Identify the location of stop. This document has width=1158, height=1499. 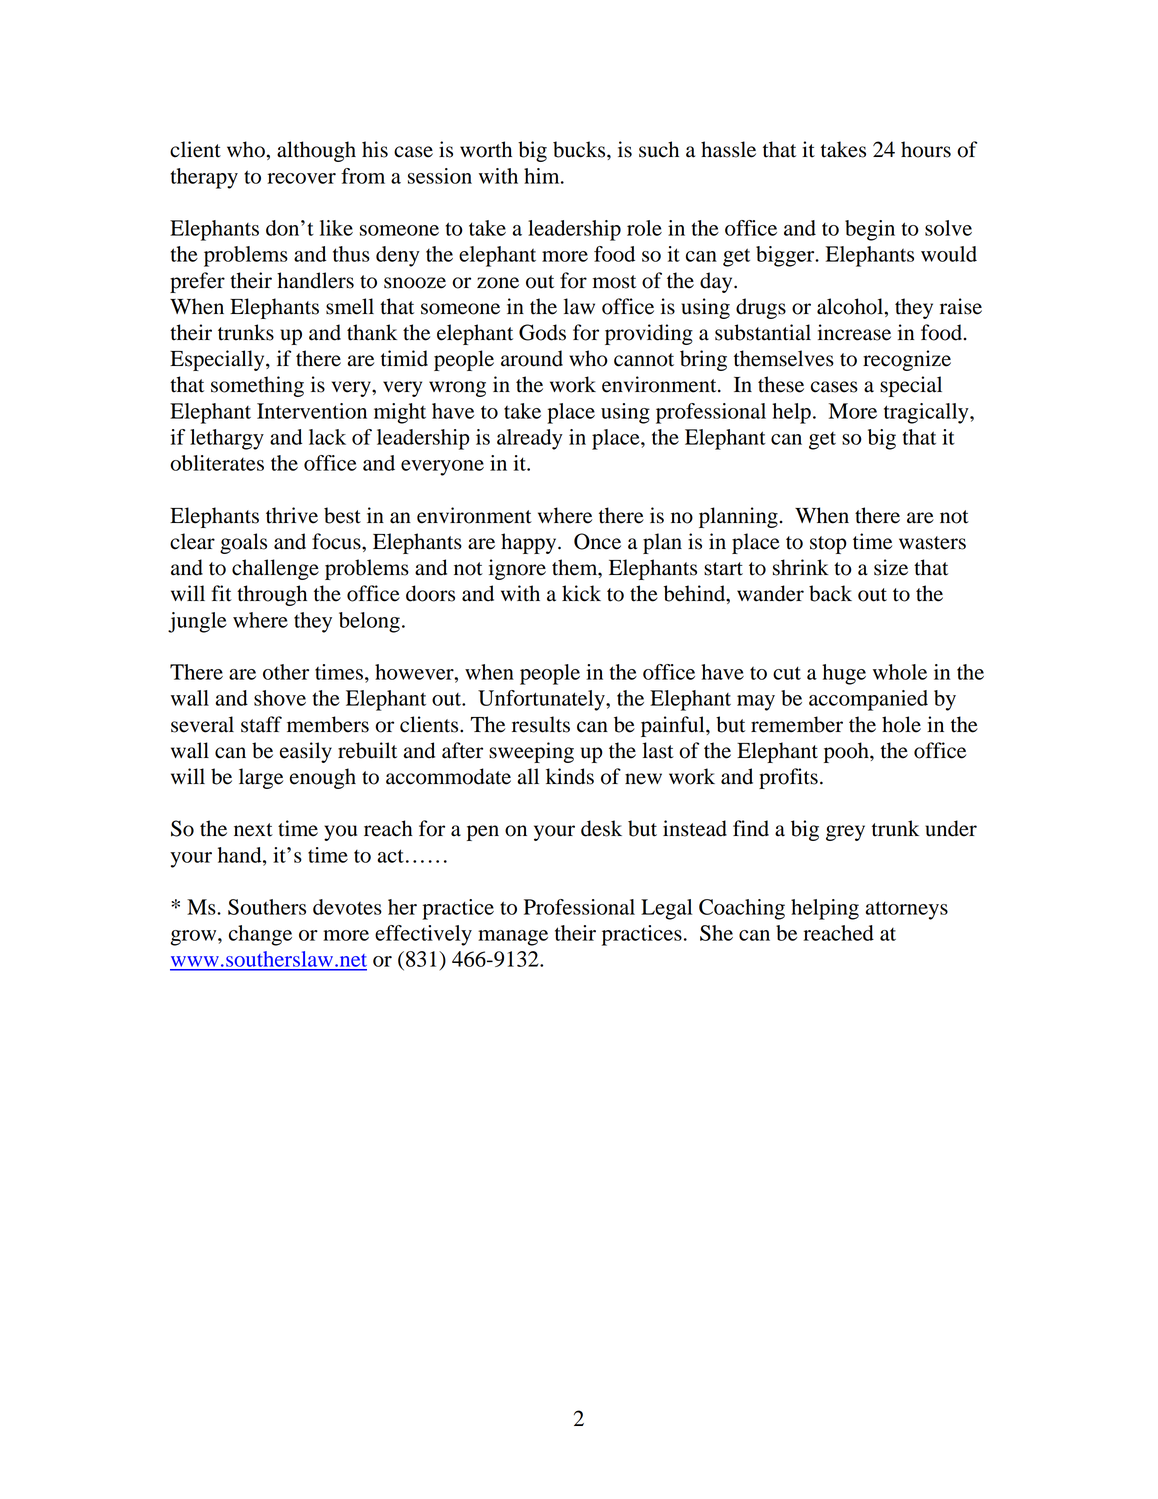
(828, 545).
